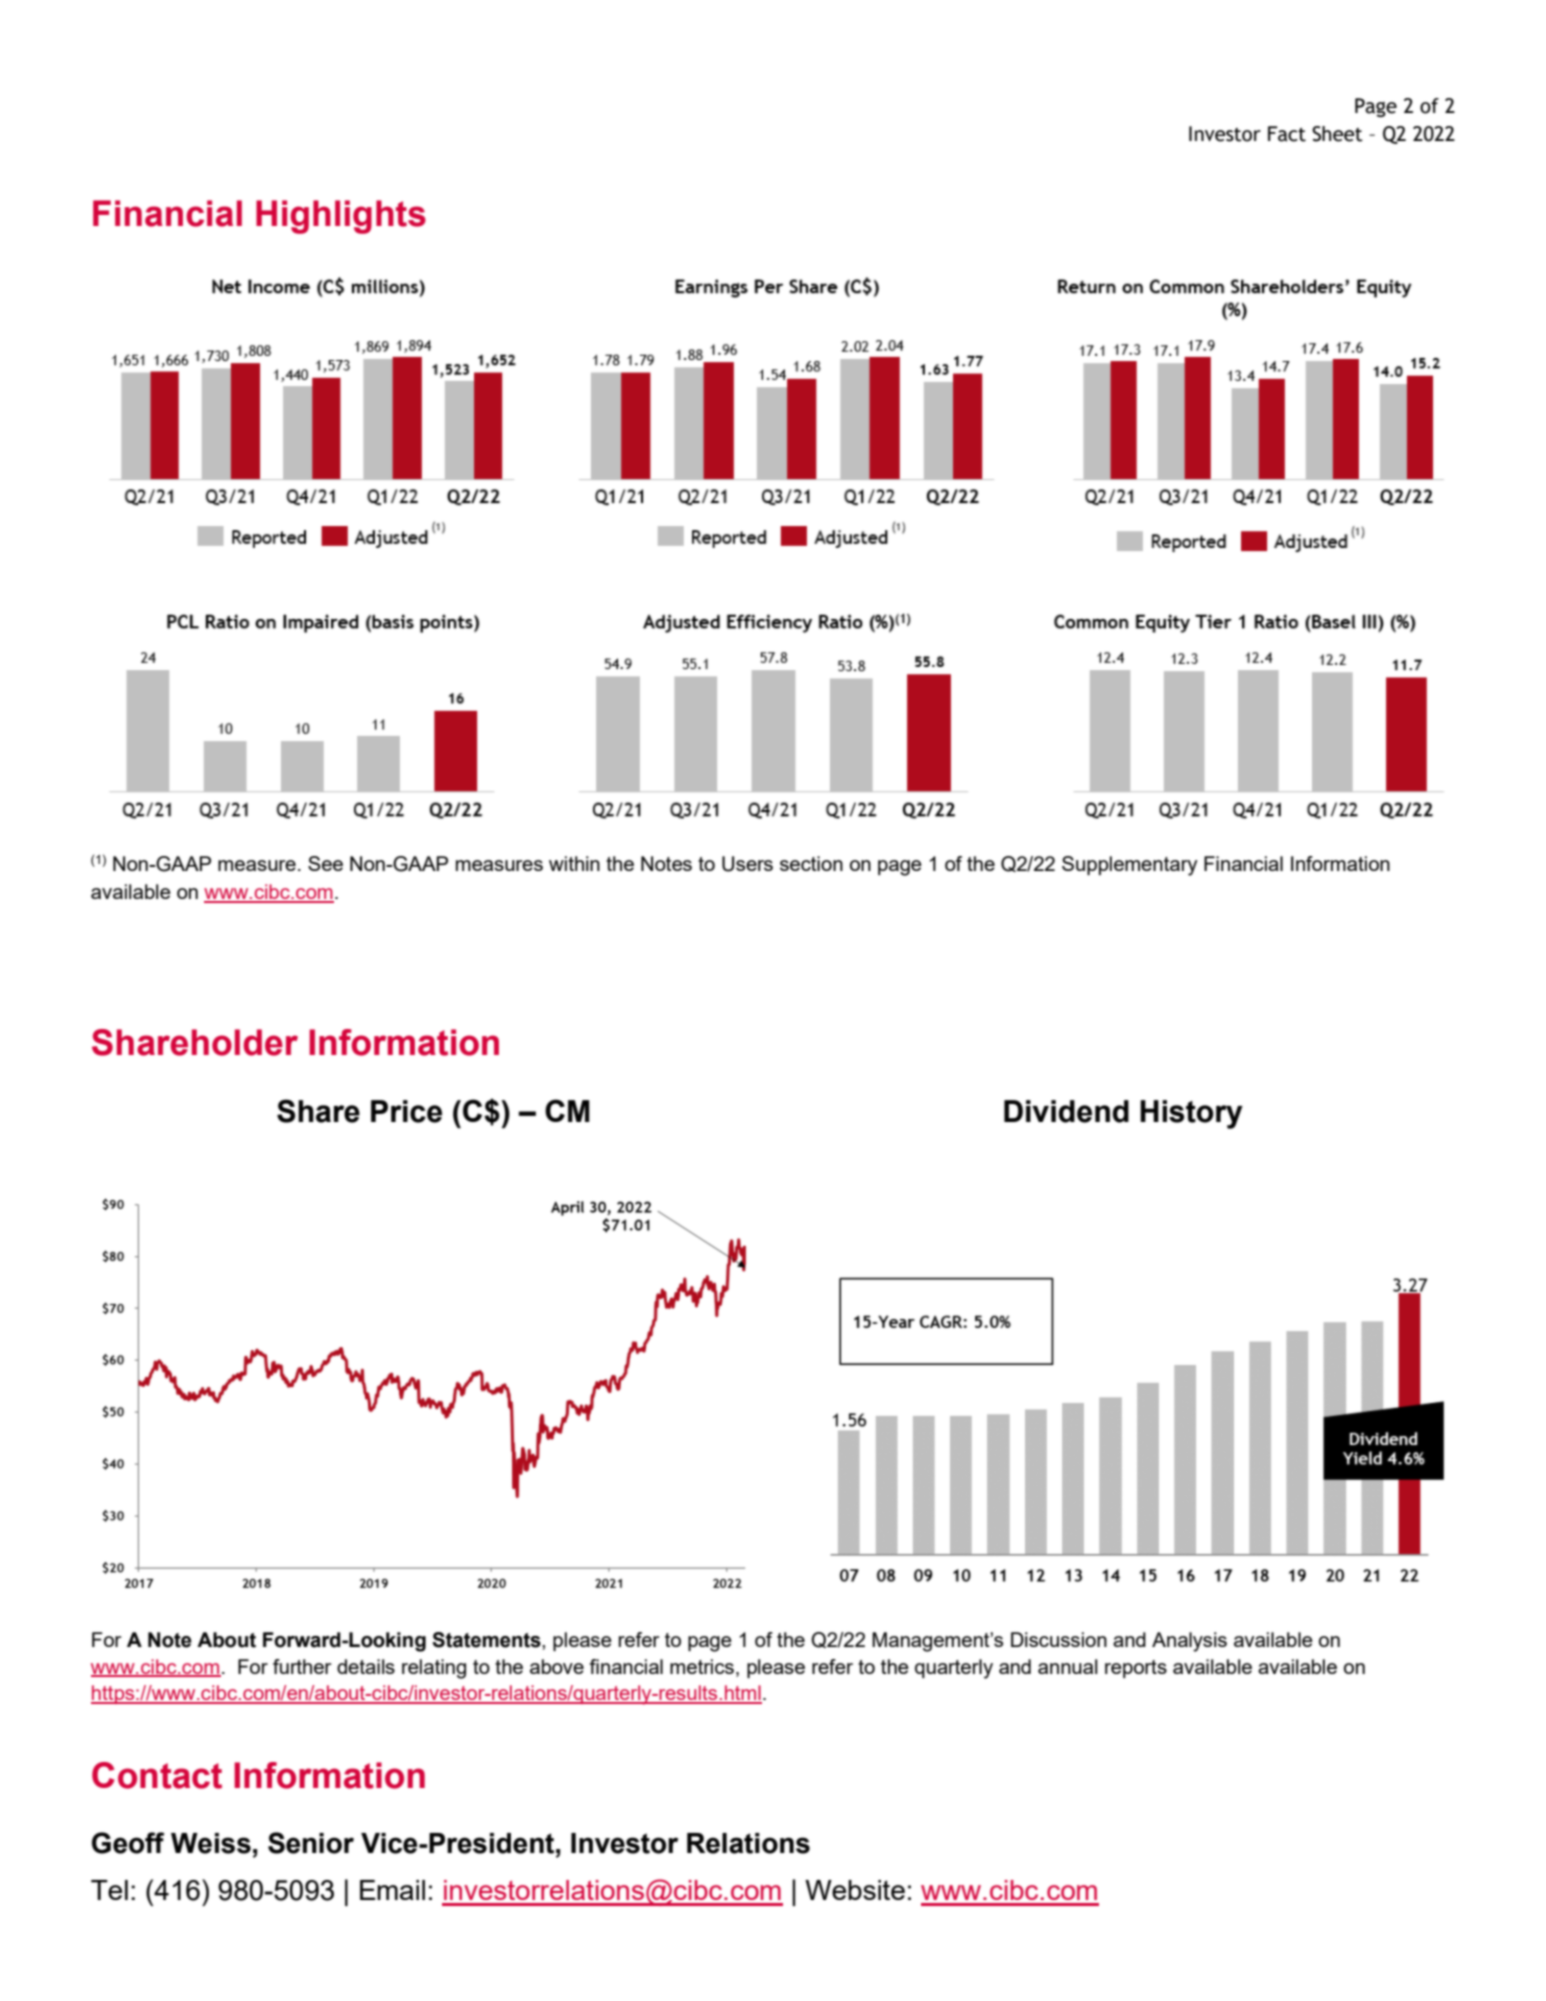  Describe the element at coordinates (1287, 134) in the screenshot. I see `Fact` at that location.
